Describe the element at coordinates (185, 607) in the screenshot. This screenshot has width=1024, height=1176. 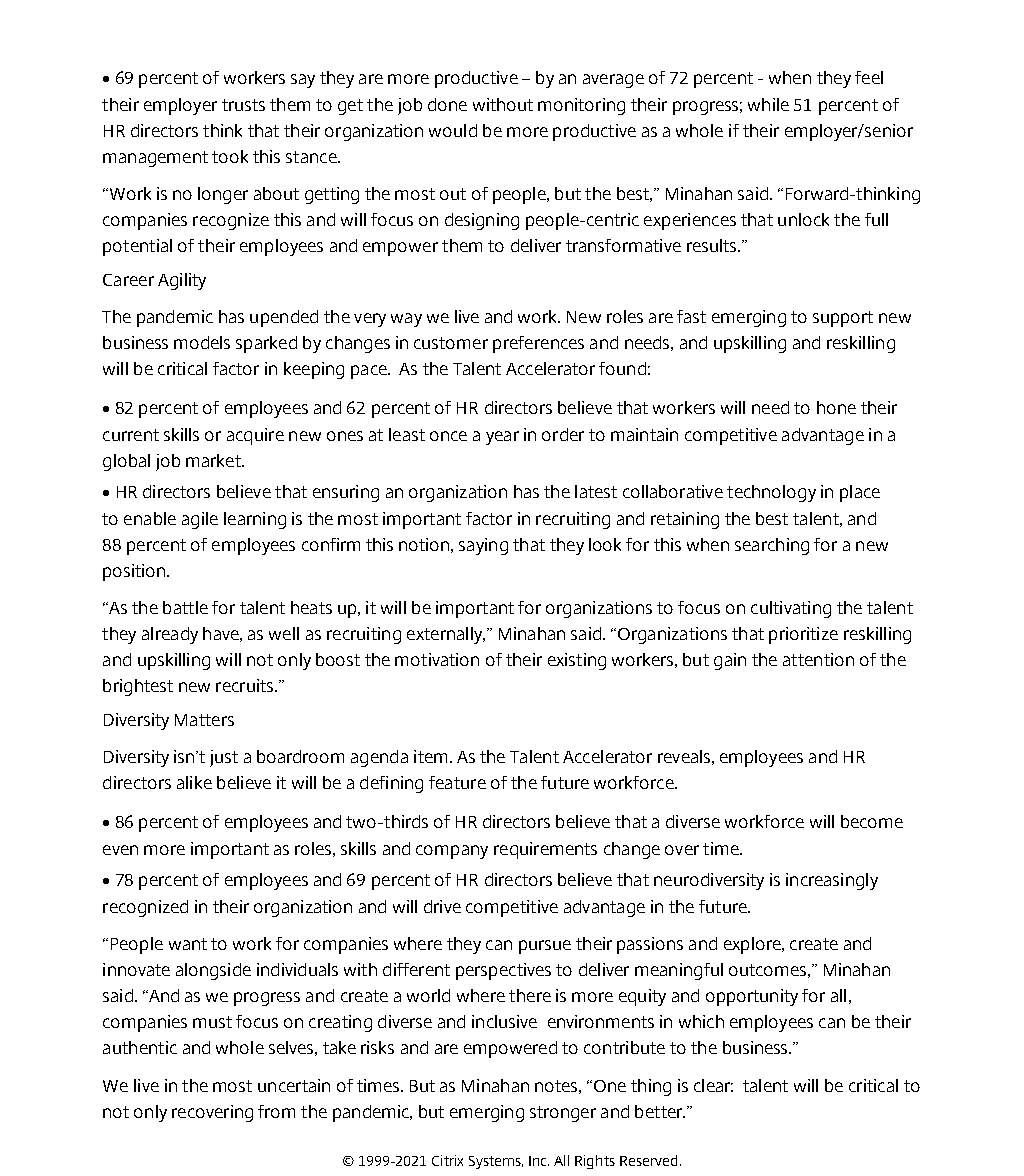
I see `battle` at that location.
